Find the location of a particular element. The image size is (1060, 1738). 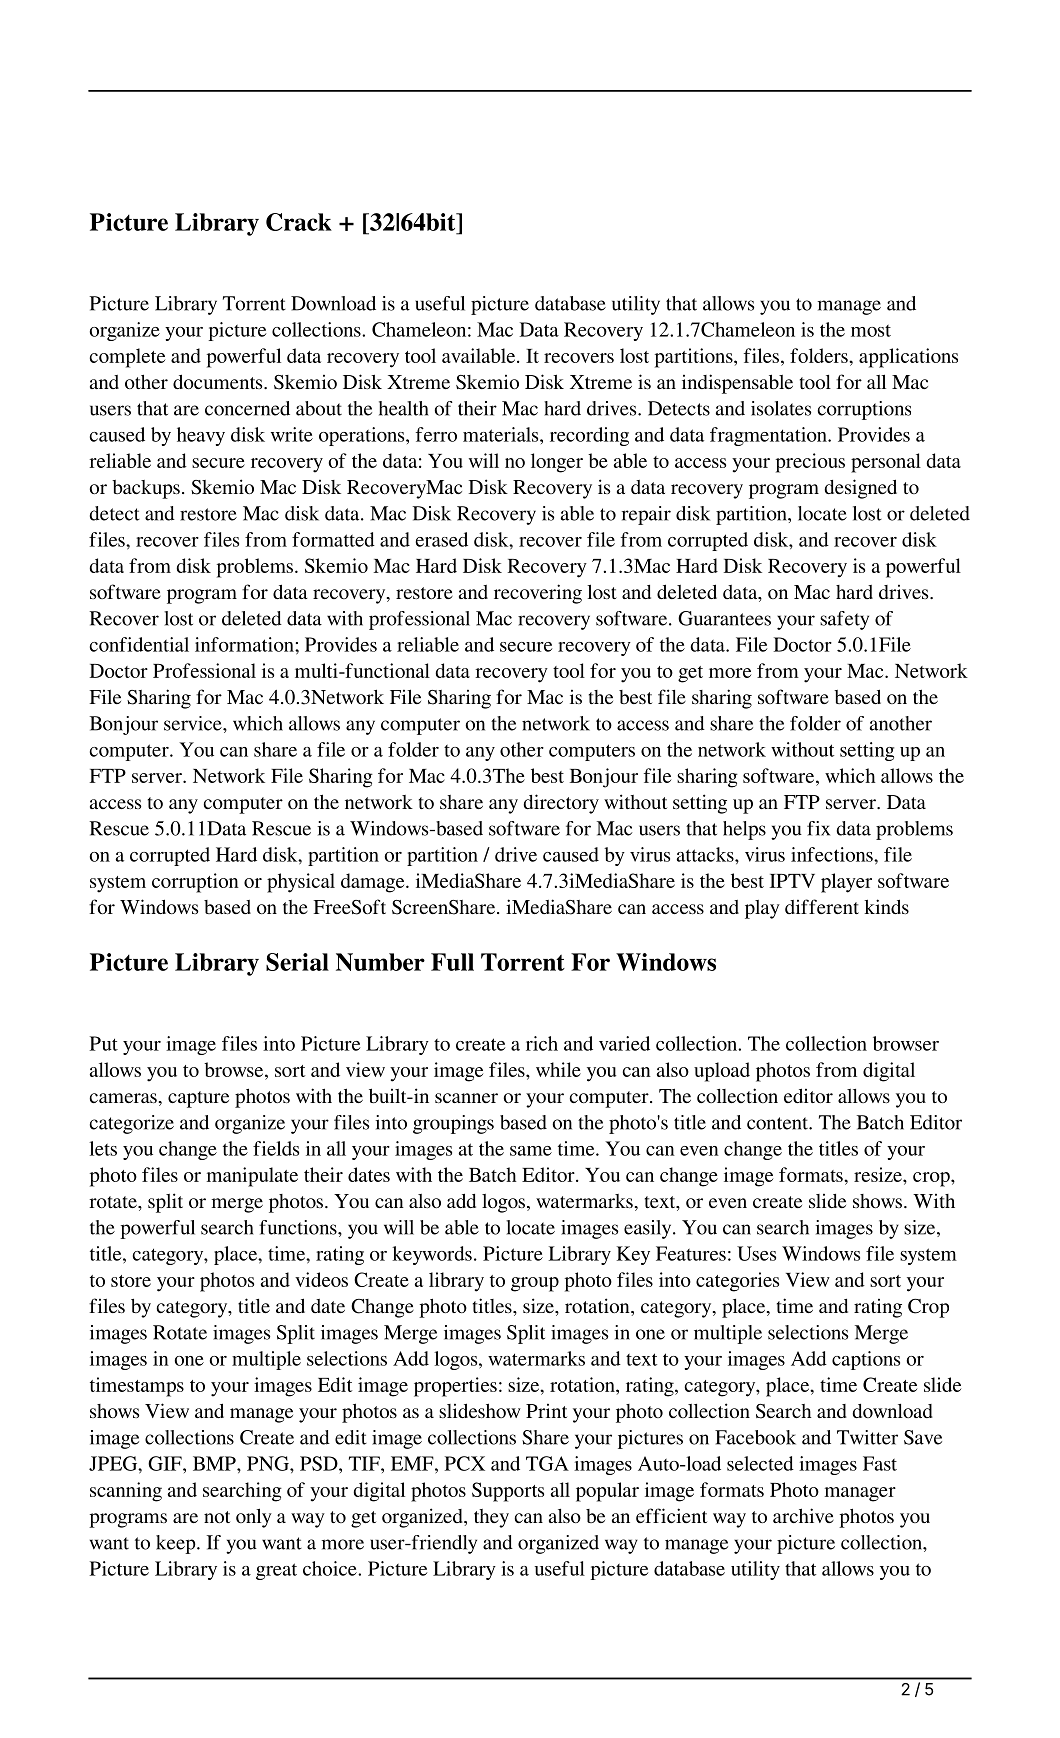

they is located at coordinates (491, 1518).
